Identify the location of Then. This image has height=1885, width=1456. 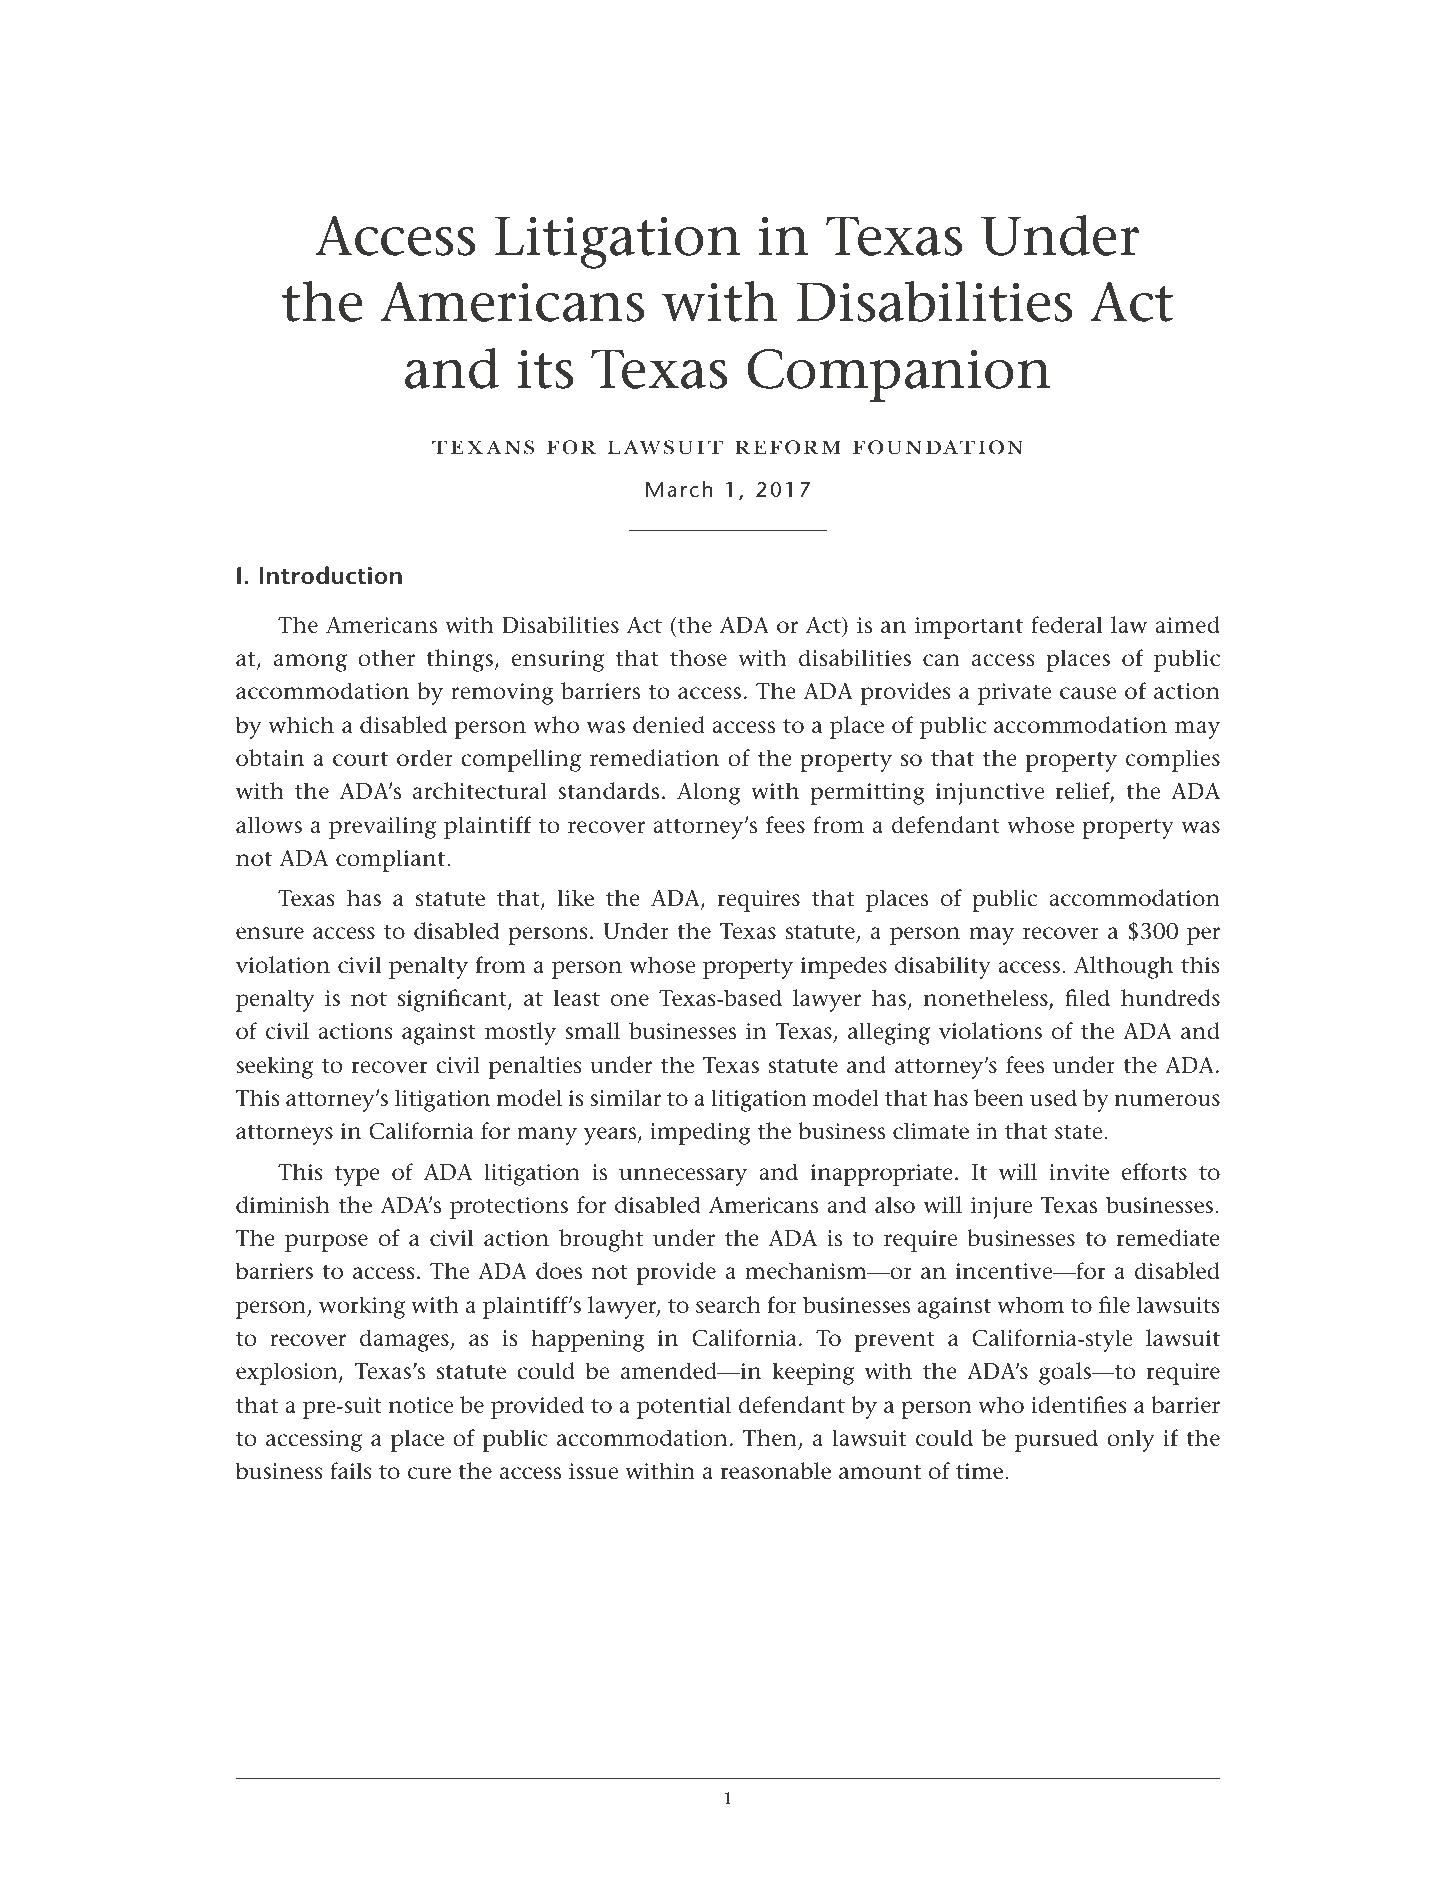
(771, 1439).
